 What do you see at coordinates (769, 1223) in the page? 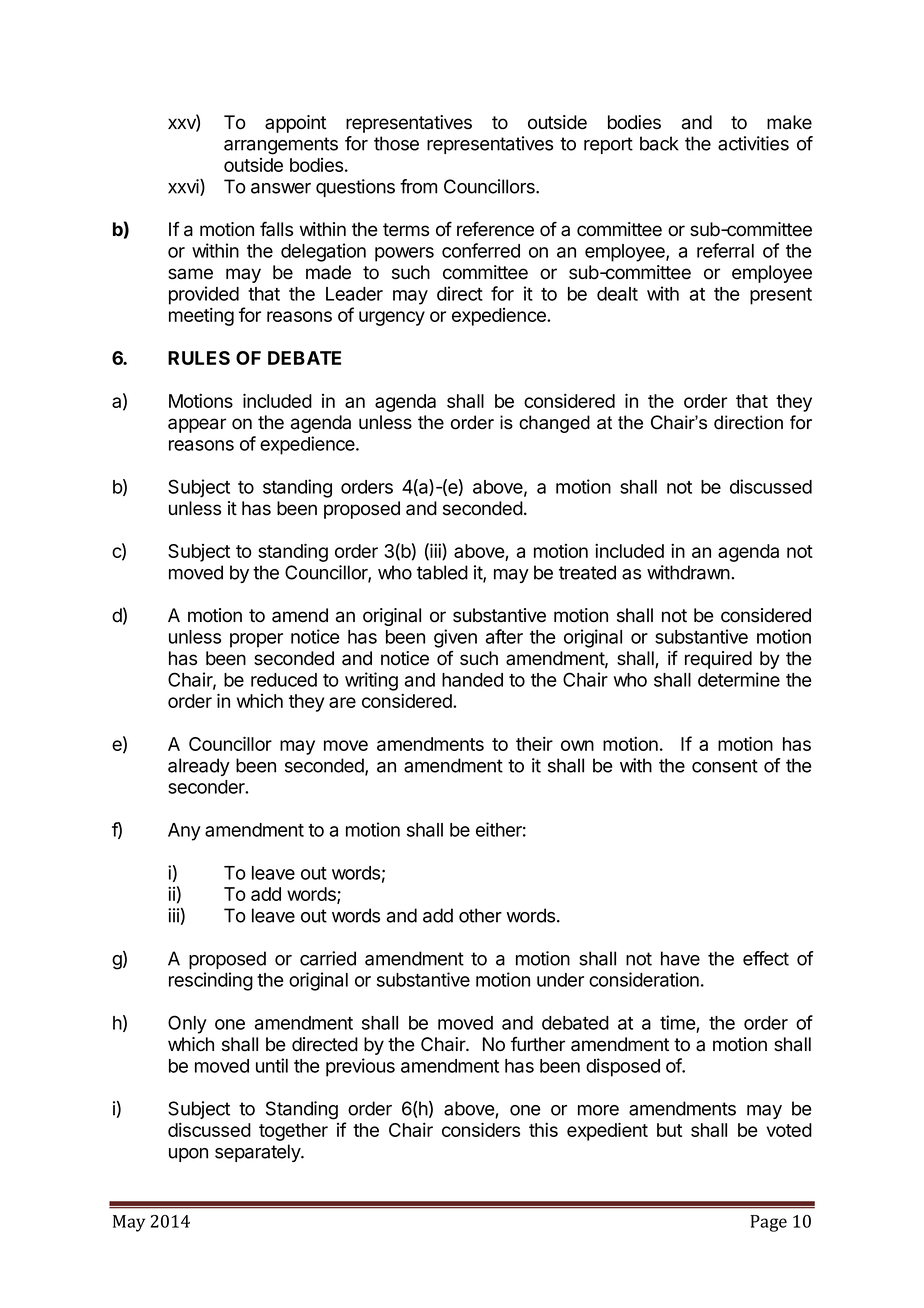
I see `Page` at bounding box center [769, 1223].
